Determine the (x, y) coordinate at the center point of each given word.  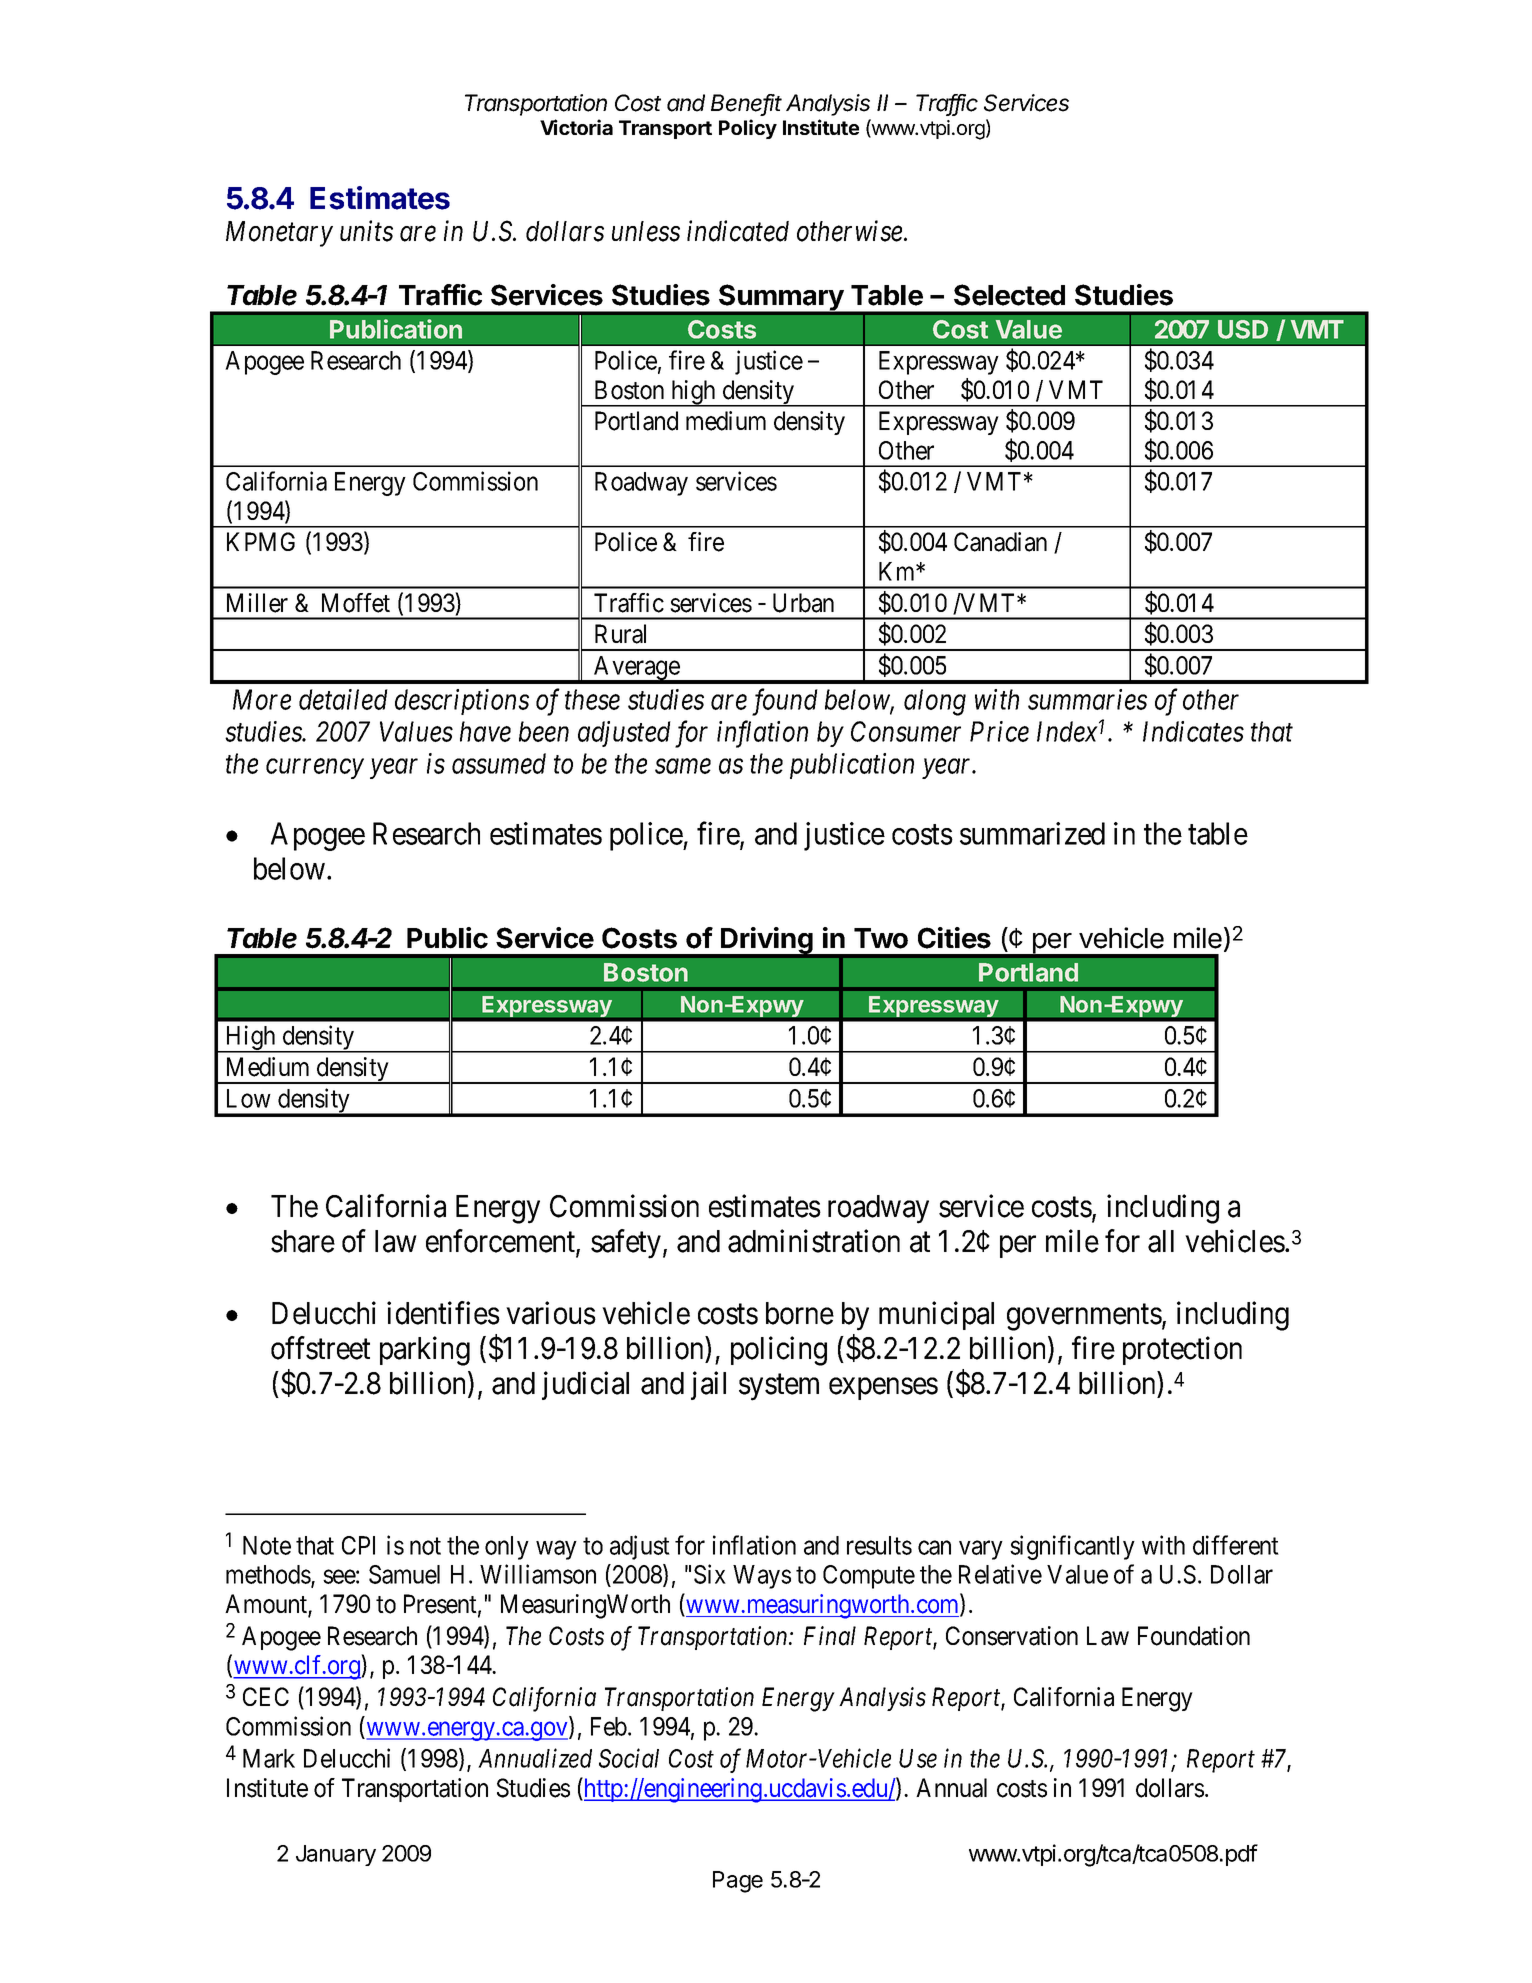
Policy (748, 129)
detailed (343, 699)
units (366, 231)
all (1161, 1241)
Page (738, 1882)
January (336, 1855)
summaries (1087, 699)
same (683, 766)
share (303, 1241)
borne (800, 1313)
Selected (1009, 295)
